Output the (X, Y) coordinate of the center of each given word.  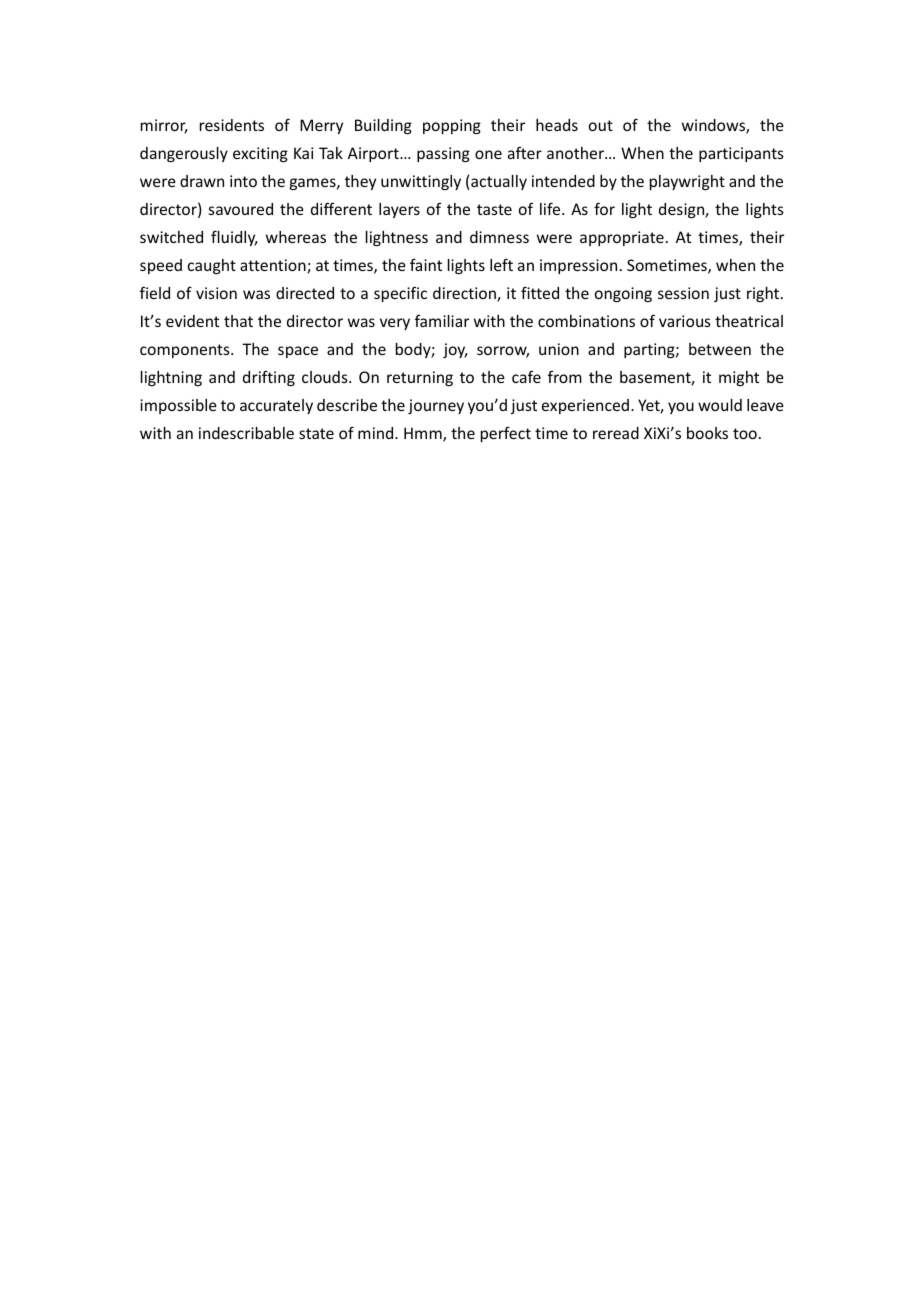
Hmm (424, 434)
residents (232, 125)
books (707, 433)
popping (452, 126)
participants (741, 154)
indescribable (246, 433)
